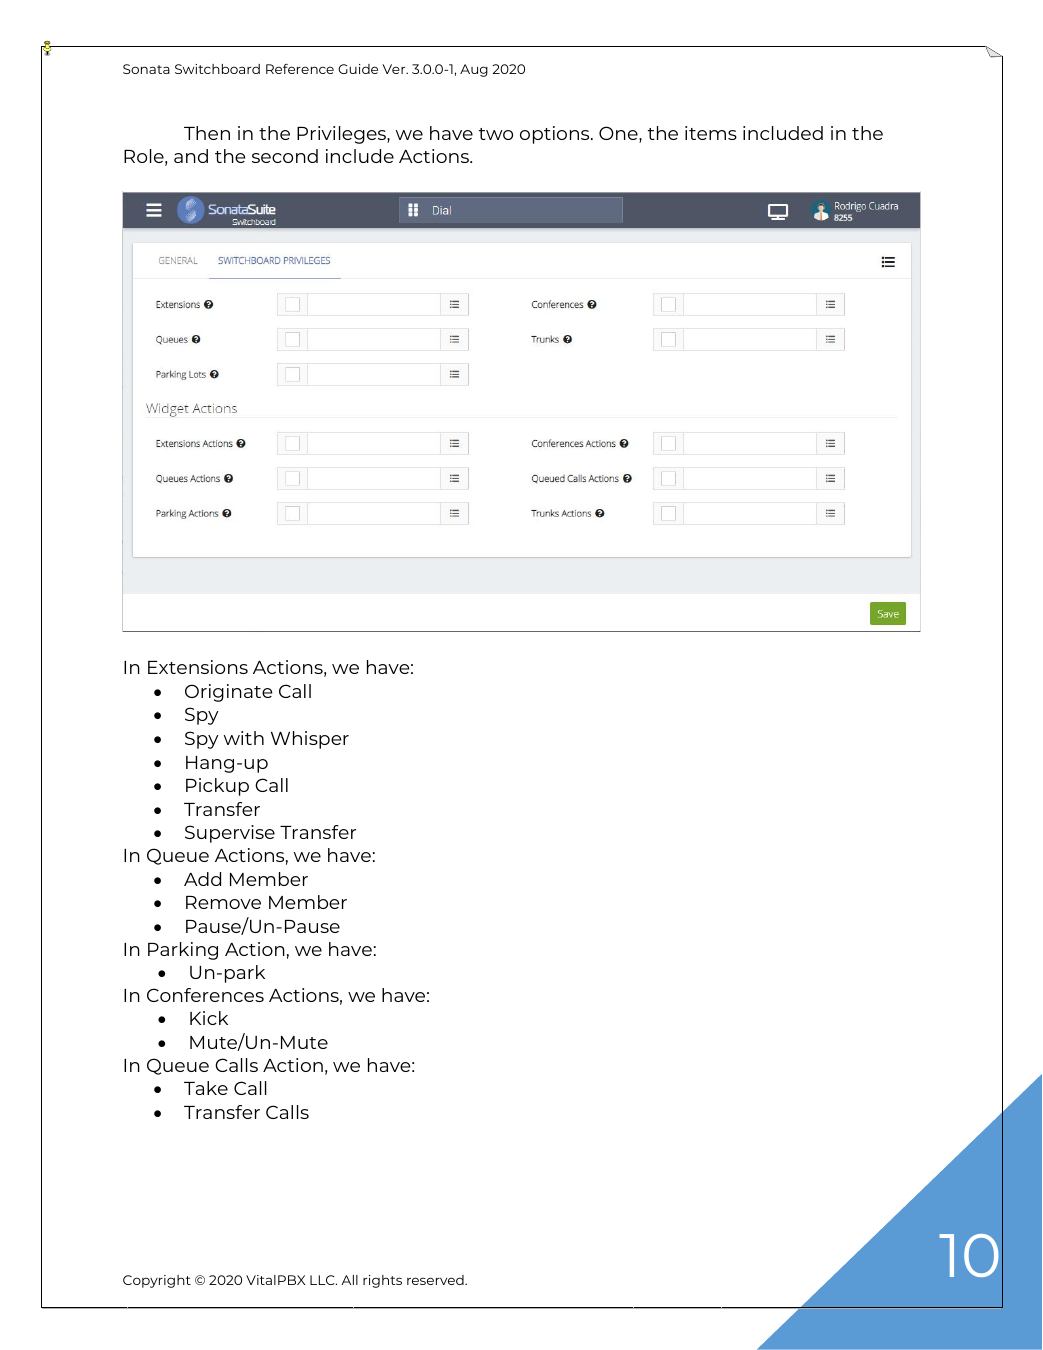 The image size is (1043, 1350). Describe the element at coordinates (207, 133) in the screenshot. I see `Then` at that location.
